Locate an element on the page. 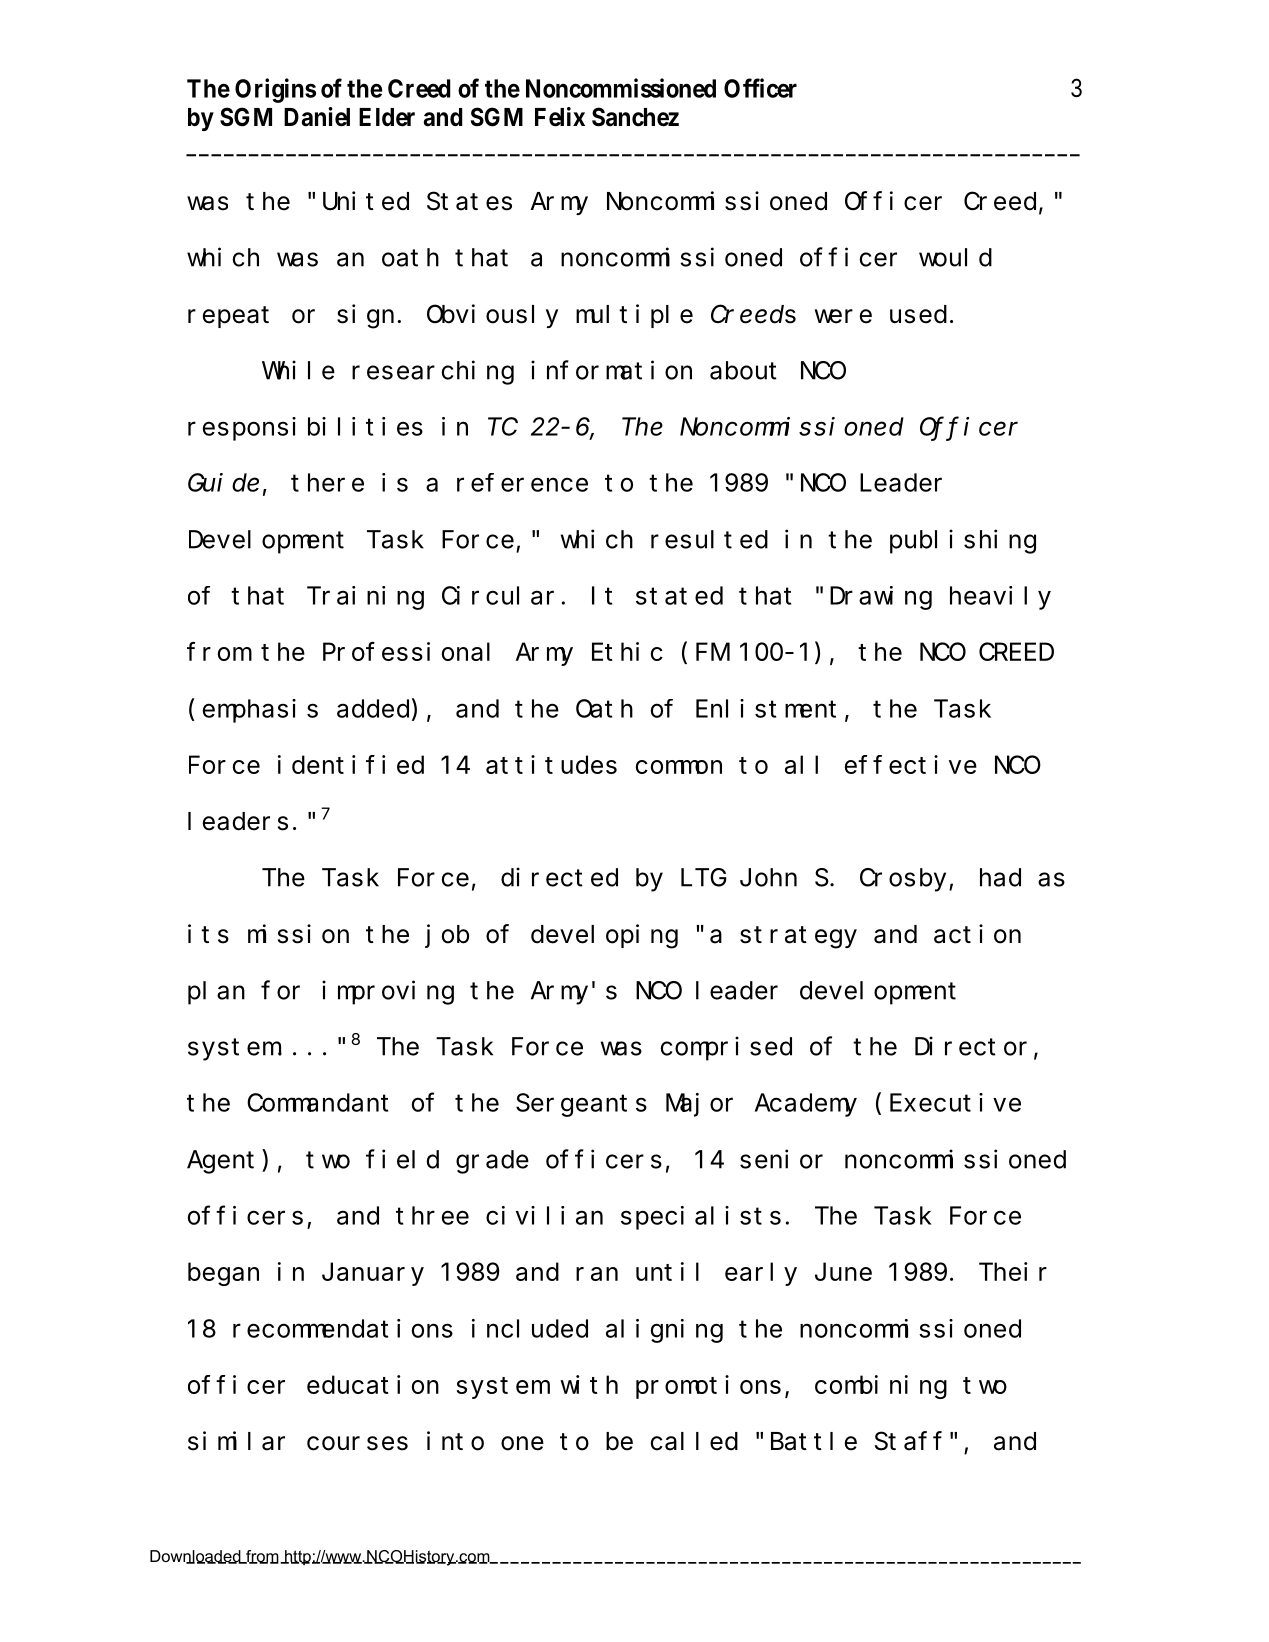 Image resolution: width=1269 pixels, height=1642 pixels. would is located at coordinates (955, 257).
